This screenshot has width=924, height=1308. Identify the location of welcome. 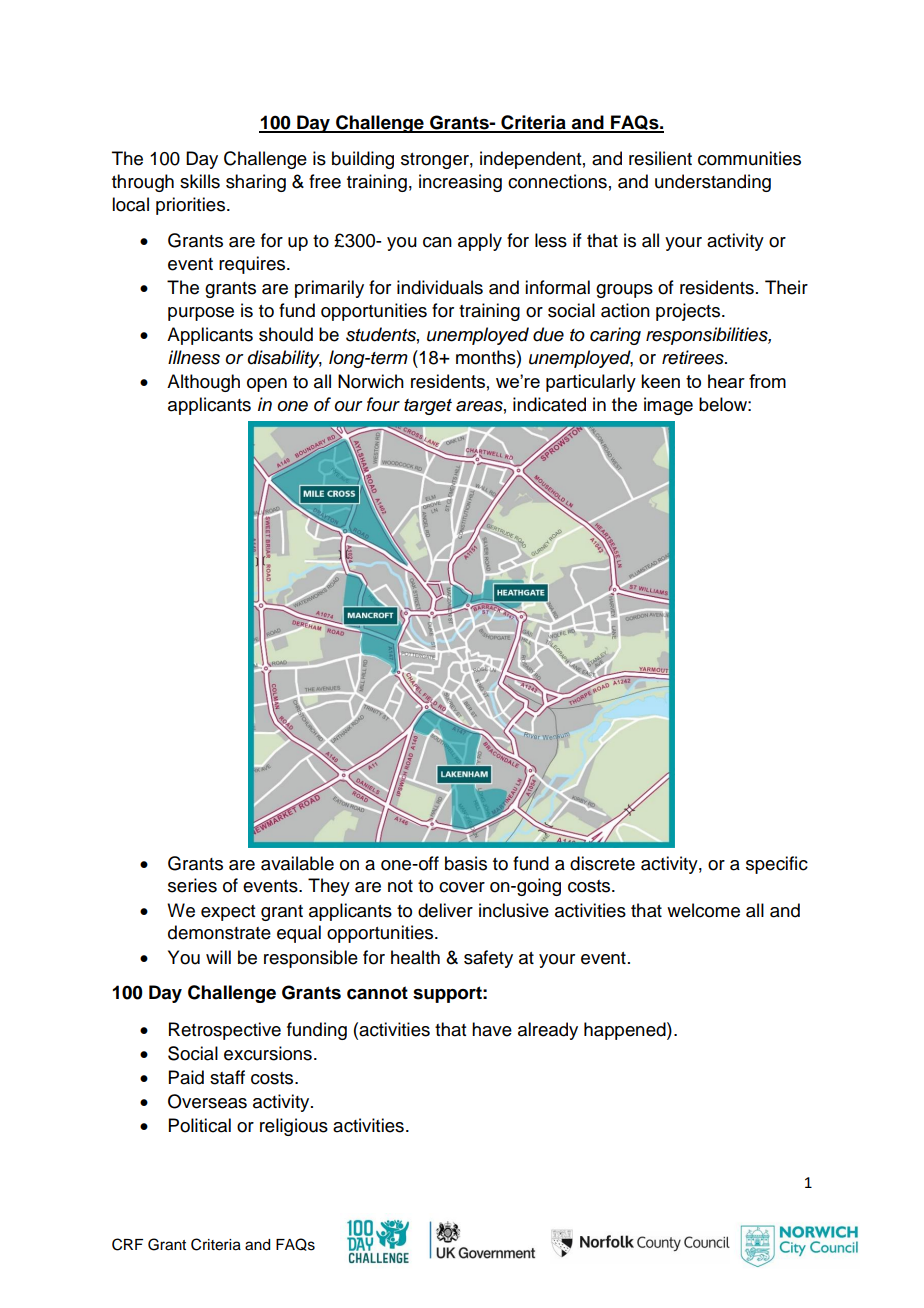
(703, 910).
